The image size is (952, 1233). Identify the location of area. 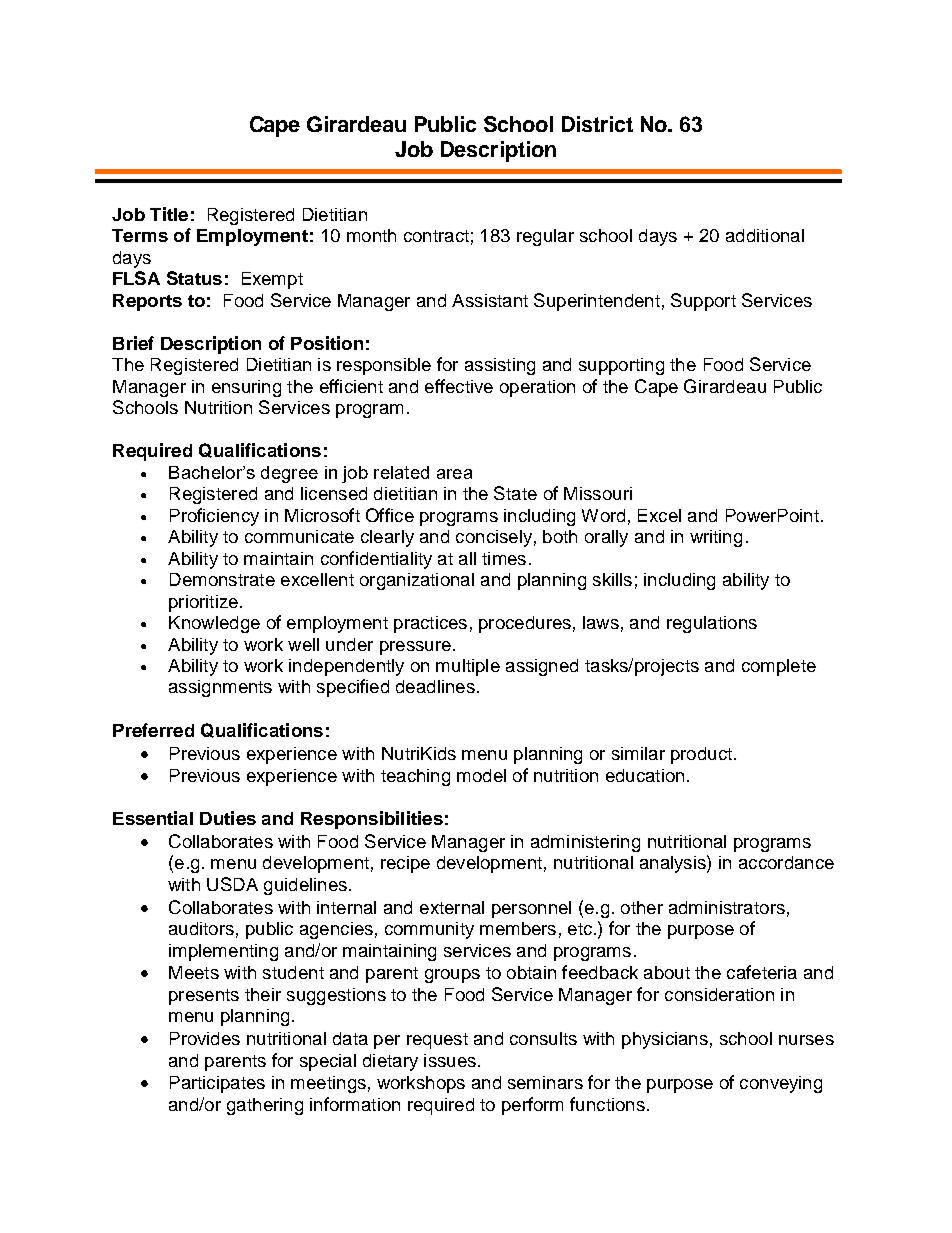
(454, 474).
